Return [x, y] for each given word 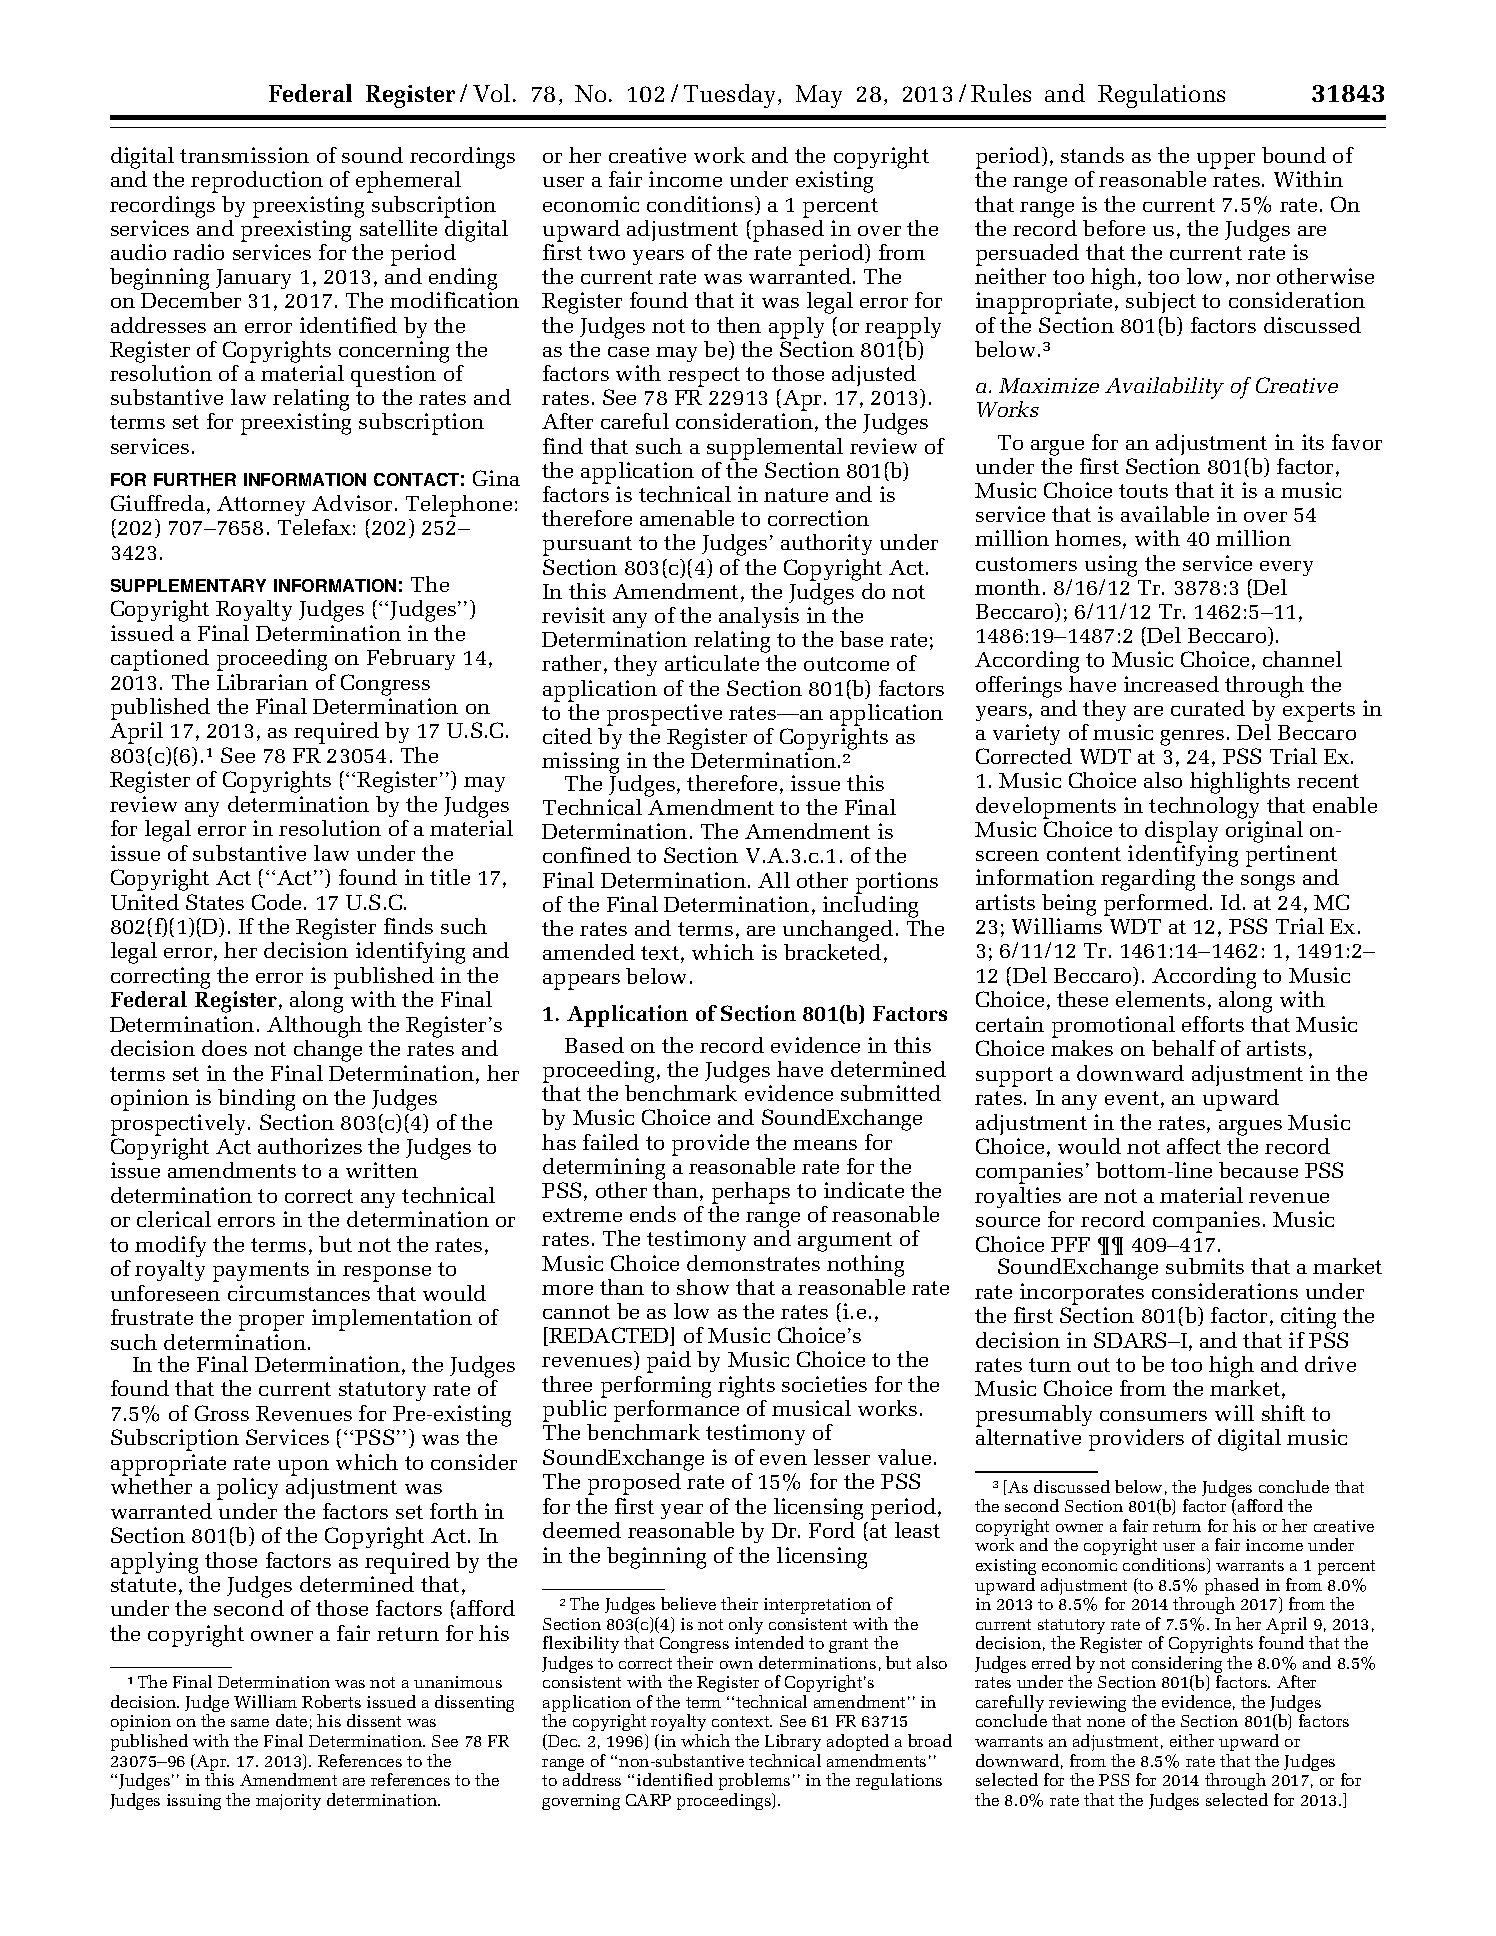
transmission [244, 155]
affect [1194, 1146]
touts [1143, 491]
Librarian [262, 682]
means [825, 1145]
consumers [1153, 1416]
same [250, 1723]
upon [303, 1468]
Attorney [261, 506]
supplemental [775, 449]
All [774, 880]
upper [1226, 161]
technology [1204, 808]
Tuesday [731, 96]
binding [256, 1100]
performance [676, 1412]
